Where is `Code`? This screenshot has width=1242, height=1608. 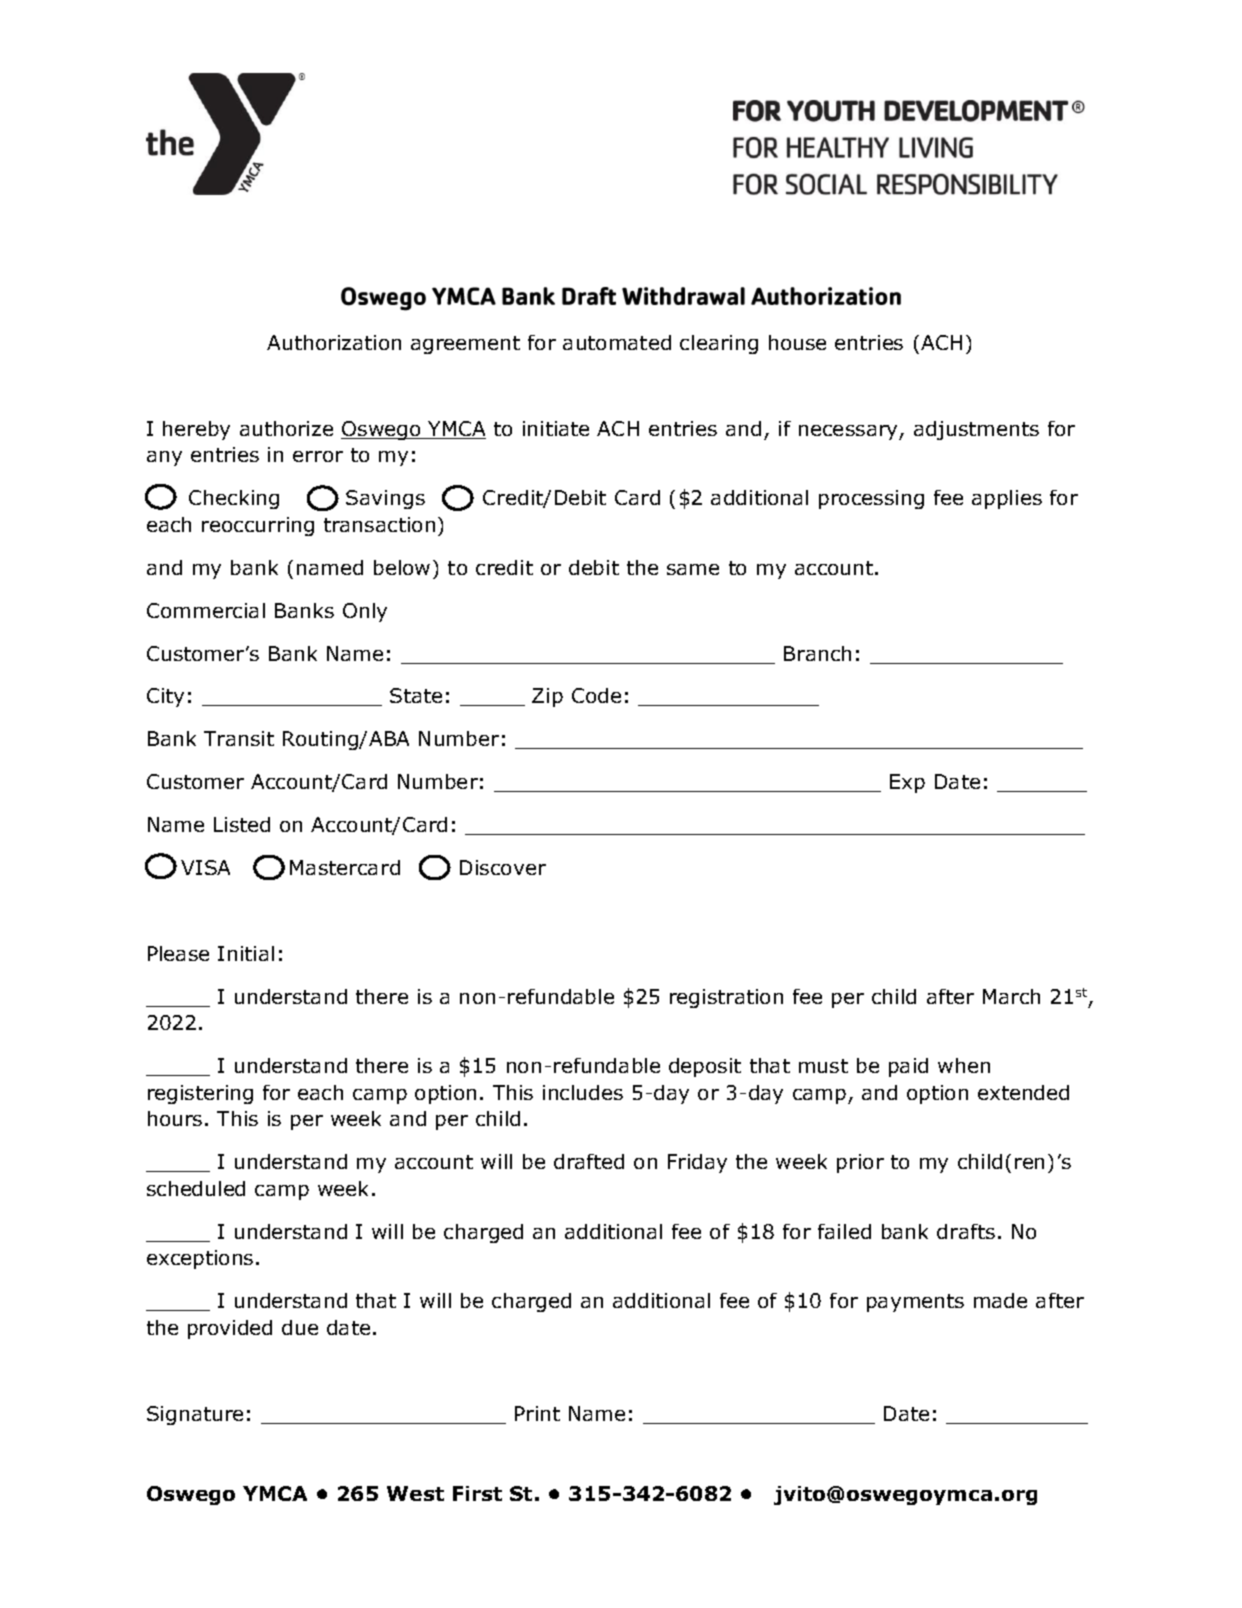
Code is located at coordinates (596, 695).
